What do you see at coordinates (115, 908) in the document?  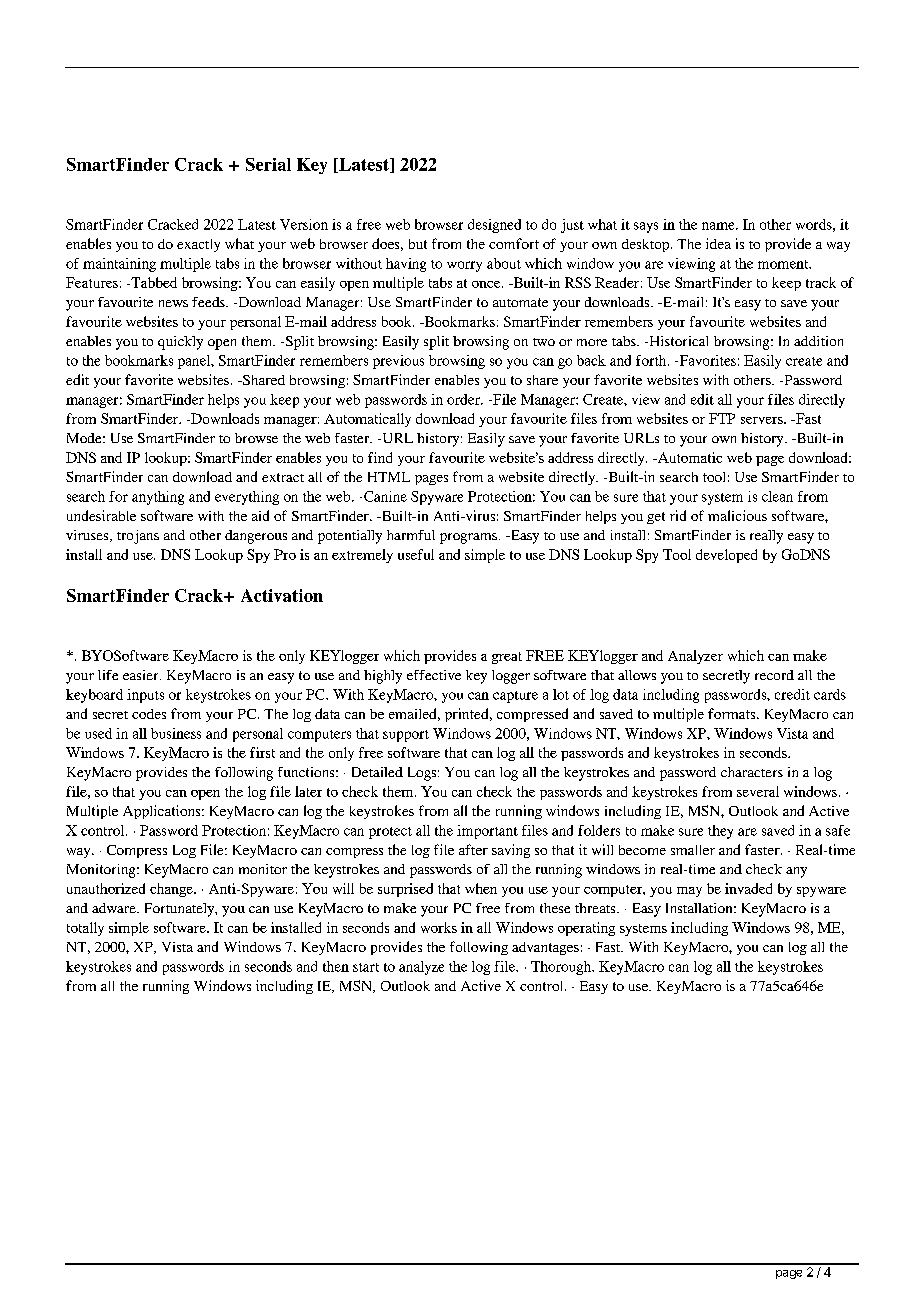 I see `adware` at bounding box center [115, 908].
